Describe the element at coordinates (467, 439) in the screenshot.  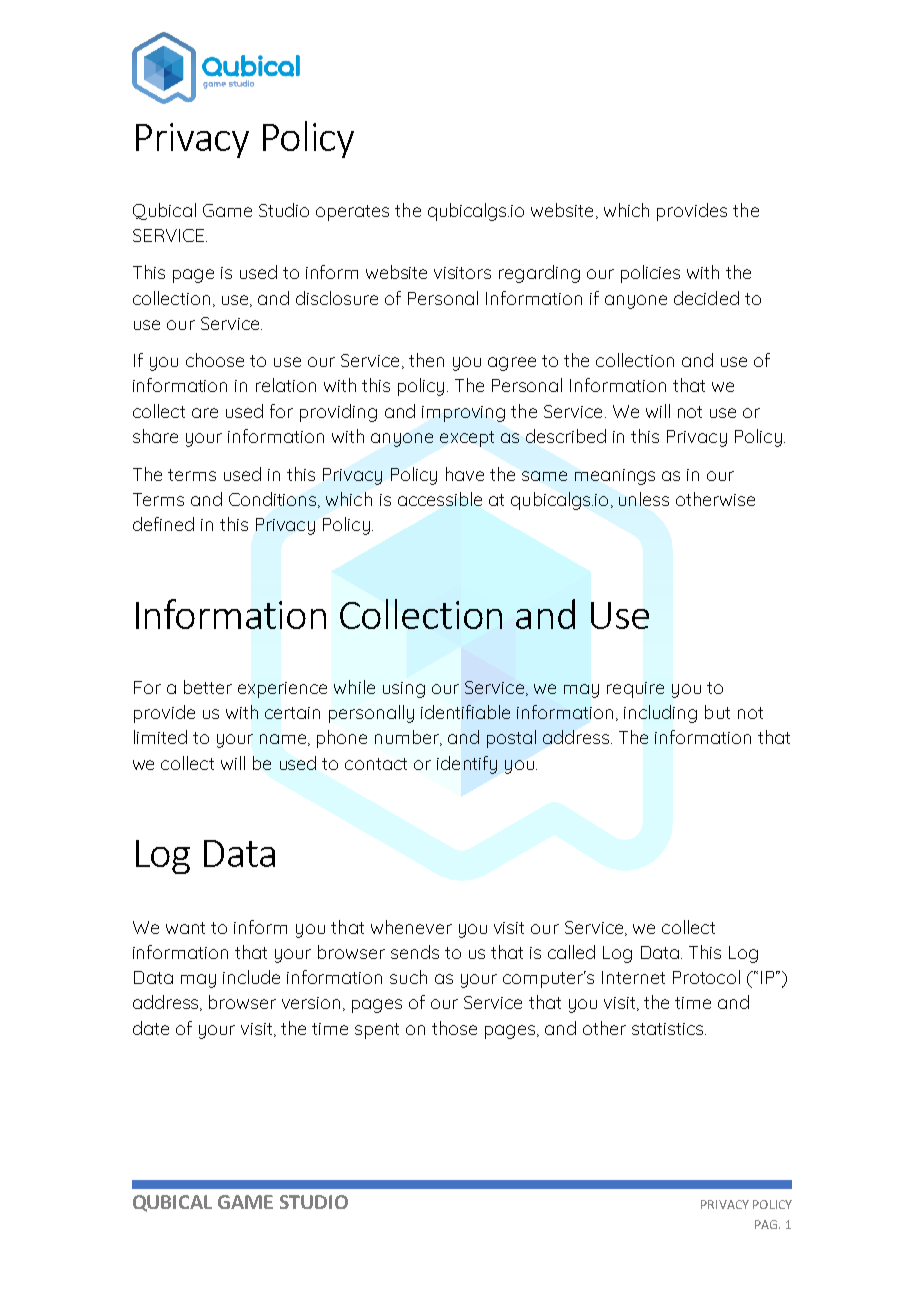
I see `except` at that location.
